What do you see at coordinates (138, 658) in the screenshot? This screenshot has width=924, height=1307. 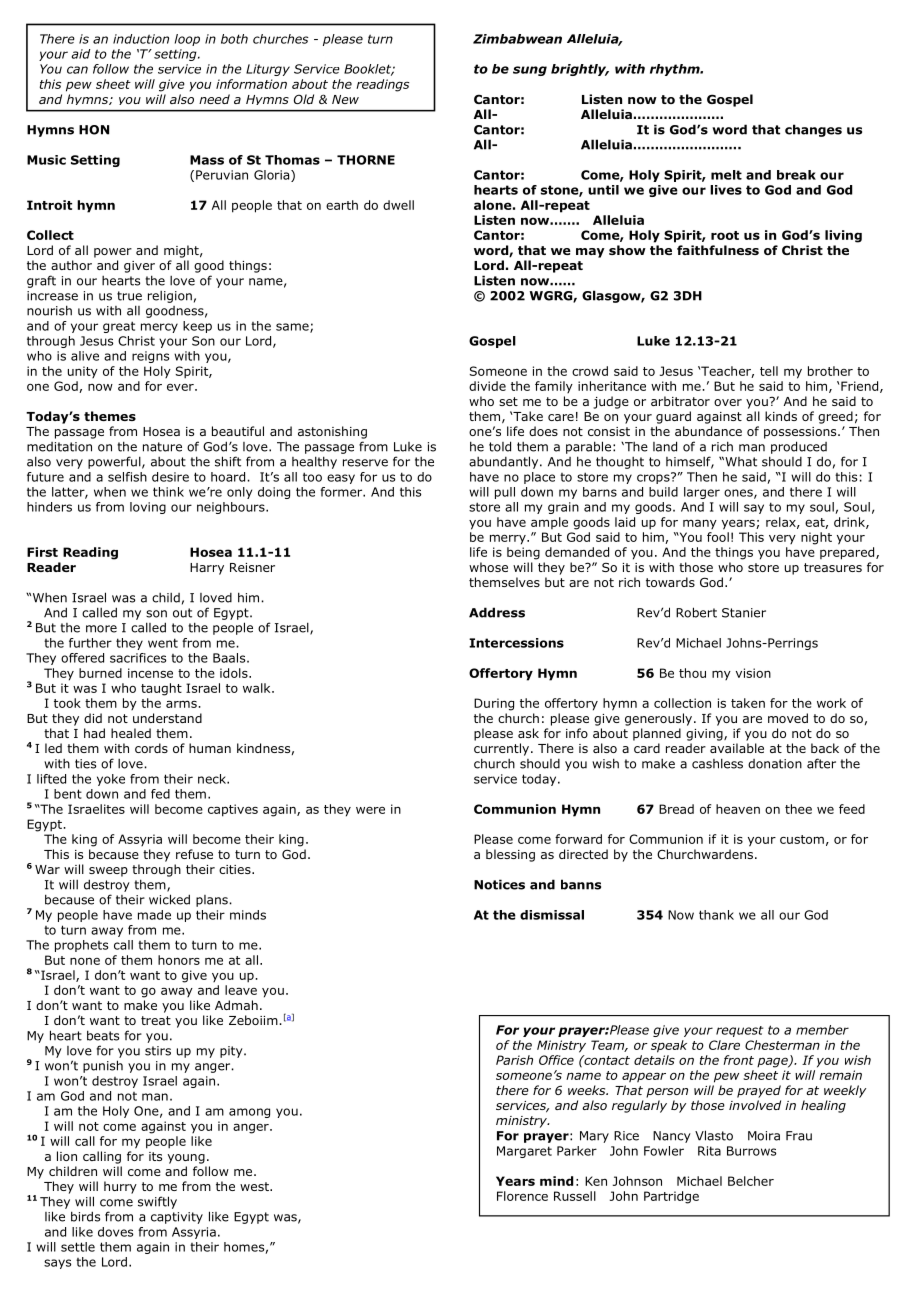 I see `sacrifices` at bounding box center [138, 658].
